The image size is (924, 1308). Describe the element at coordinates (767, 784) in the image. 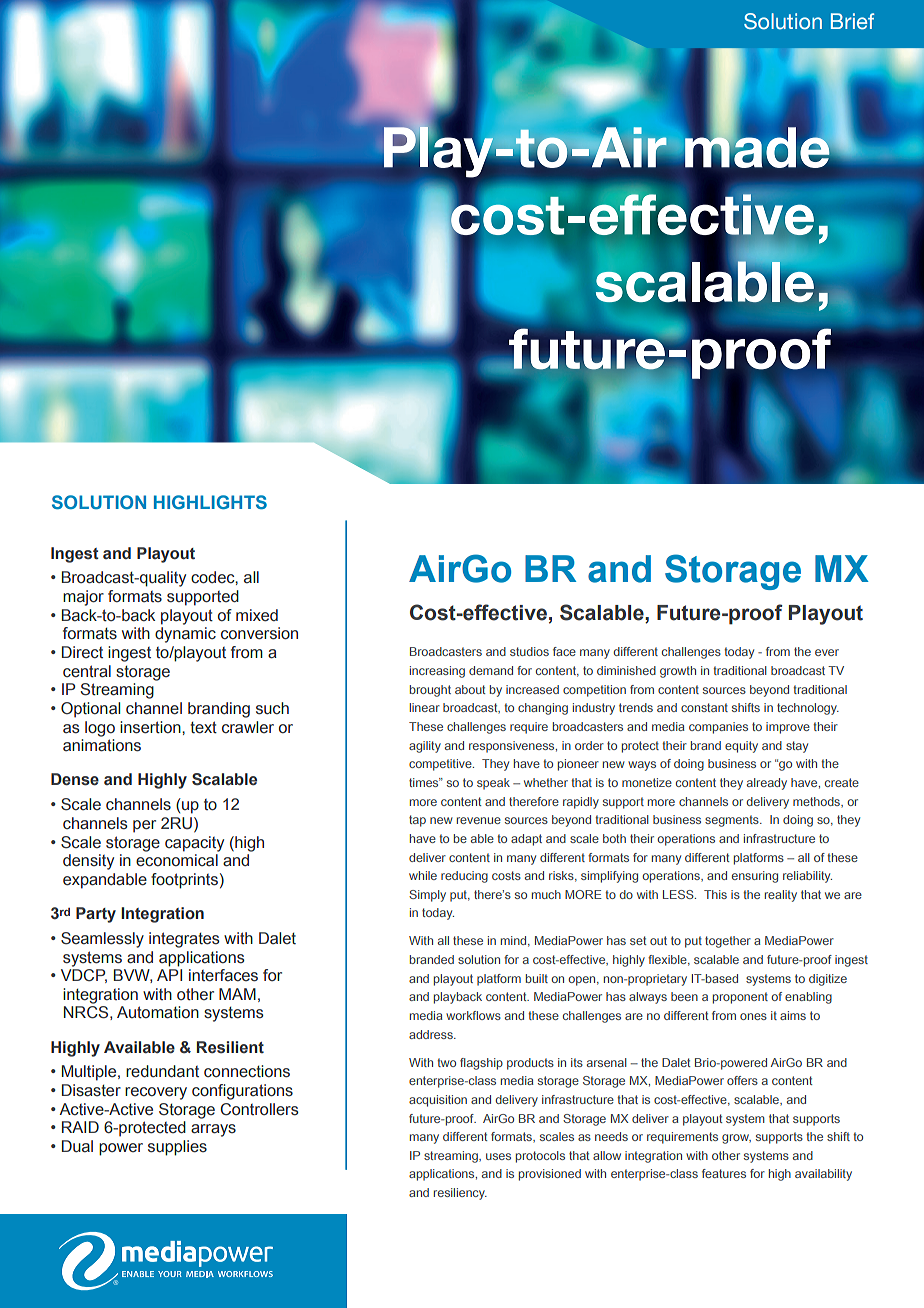

I see `already` at that location.
